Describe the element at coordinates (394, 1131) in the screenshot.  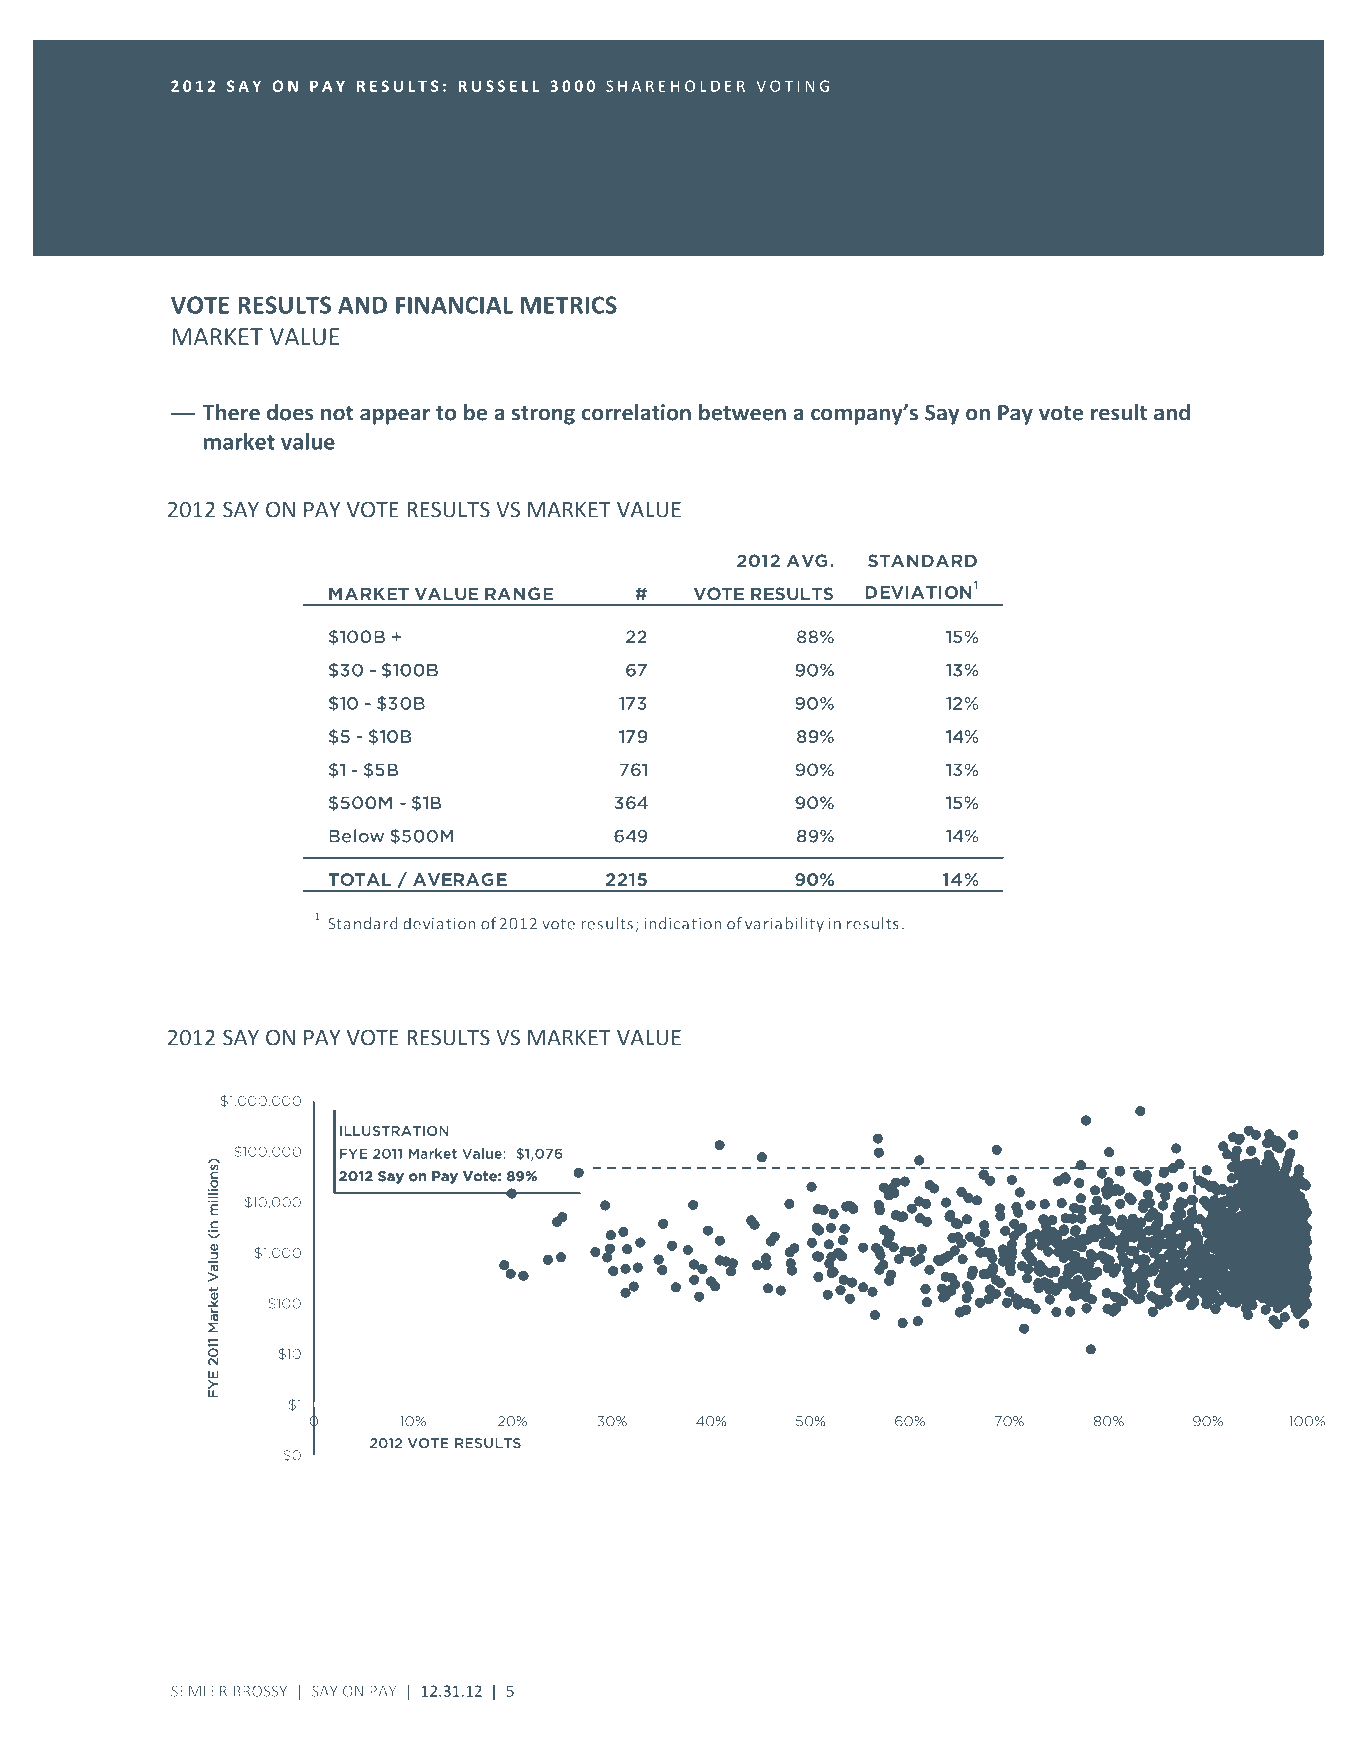
I see `ILLUSTRATION` at that location.
